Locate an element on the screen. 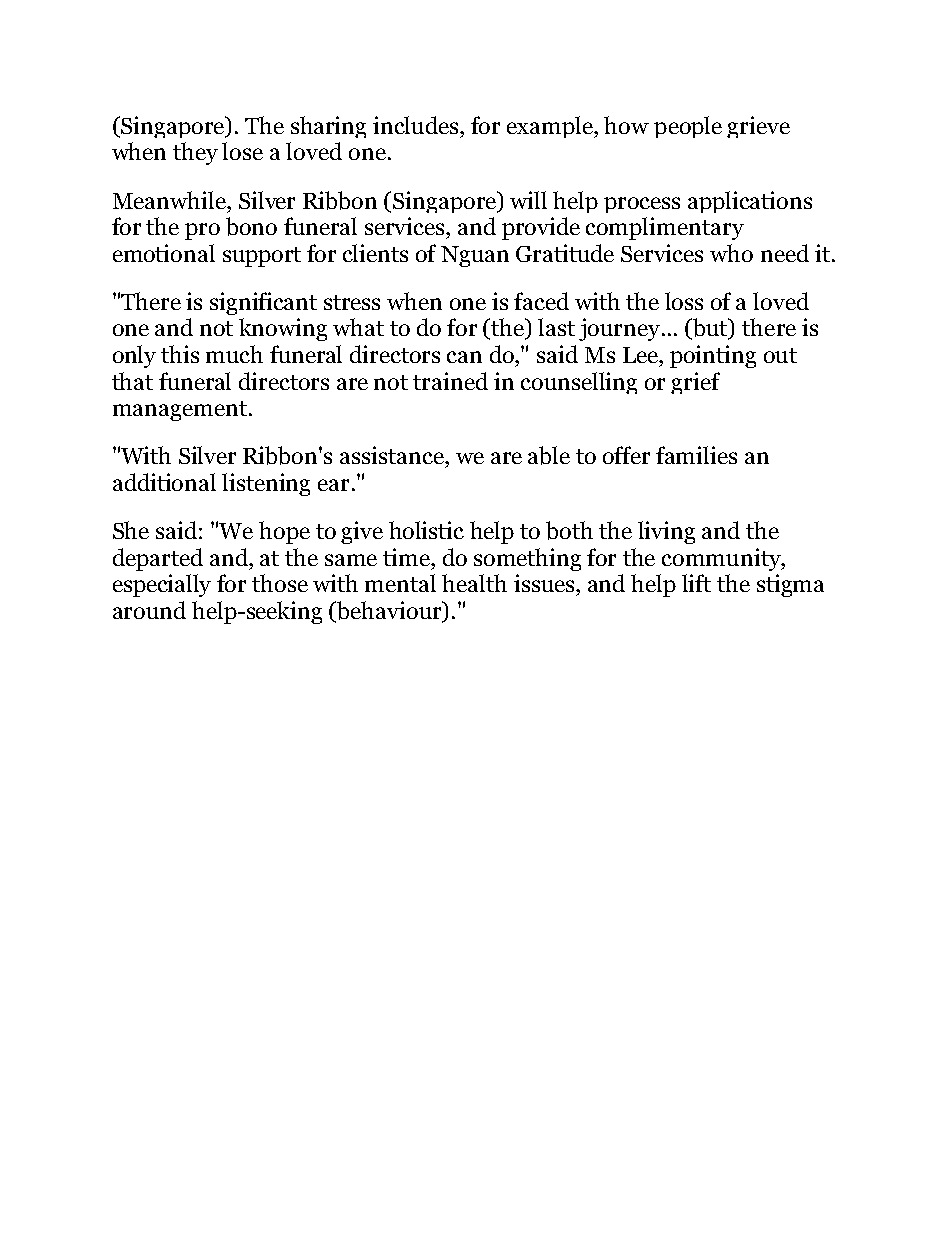  people is located at coordinates (688, 127).
